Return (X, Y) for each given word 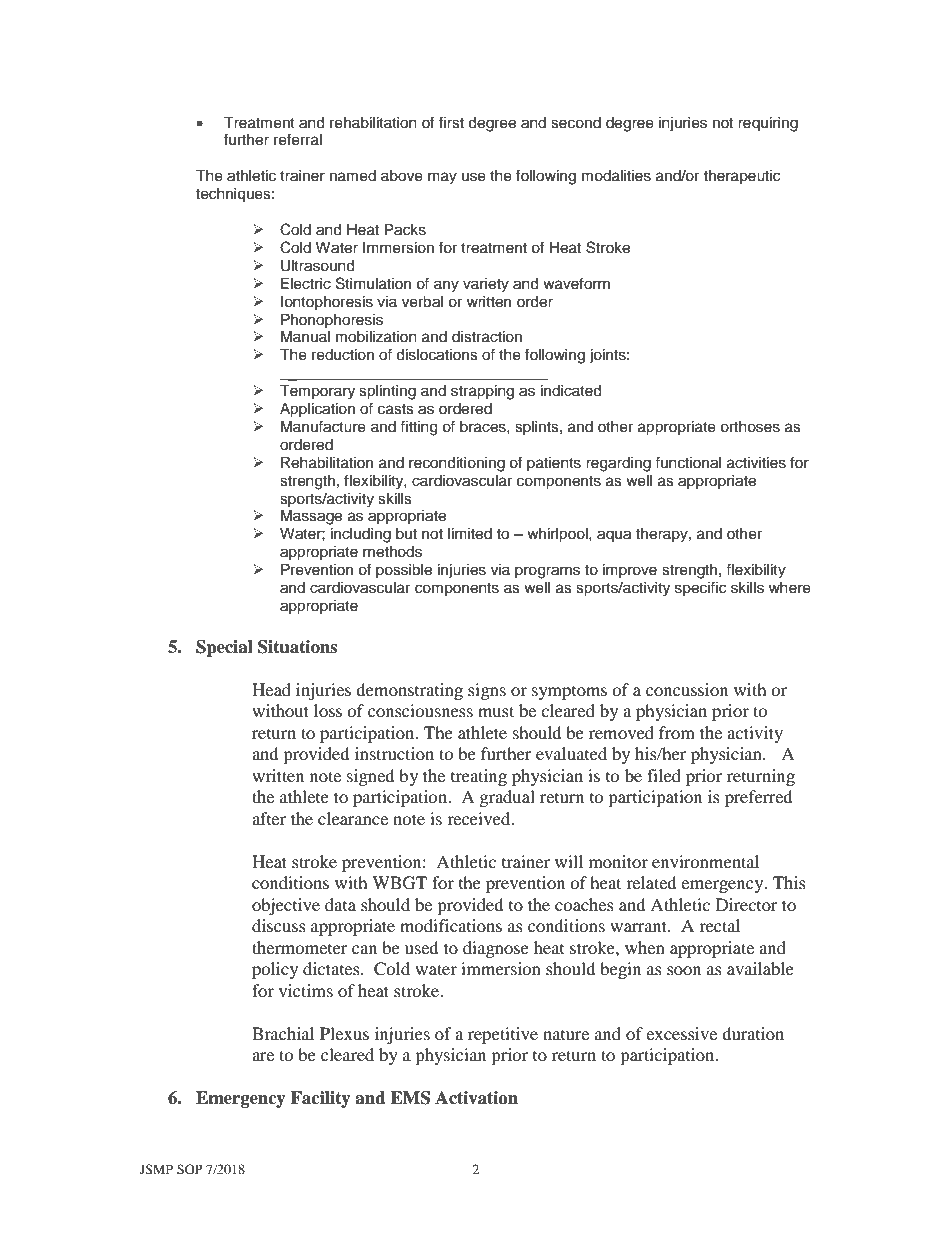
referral (298, 139)
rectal (719, 925)
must (496, 711)
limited (470, 534)
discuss (279, 925)
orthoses (750, 427)
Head (271, 689)
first (451, 122)
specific (700, 588)
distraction (487, 337)
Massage (311, 517)
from (677, 732)
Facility (321, 1099)
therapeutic (741, 177)
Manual (305, 336)
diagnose (496, 949)
